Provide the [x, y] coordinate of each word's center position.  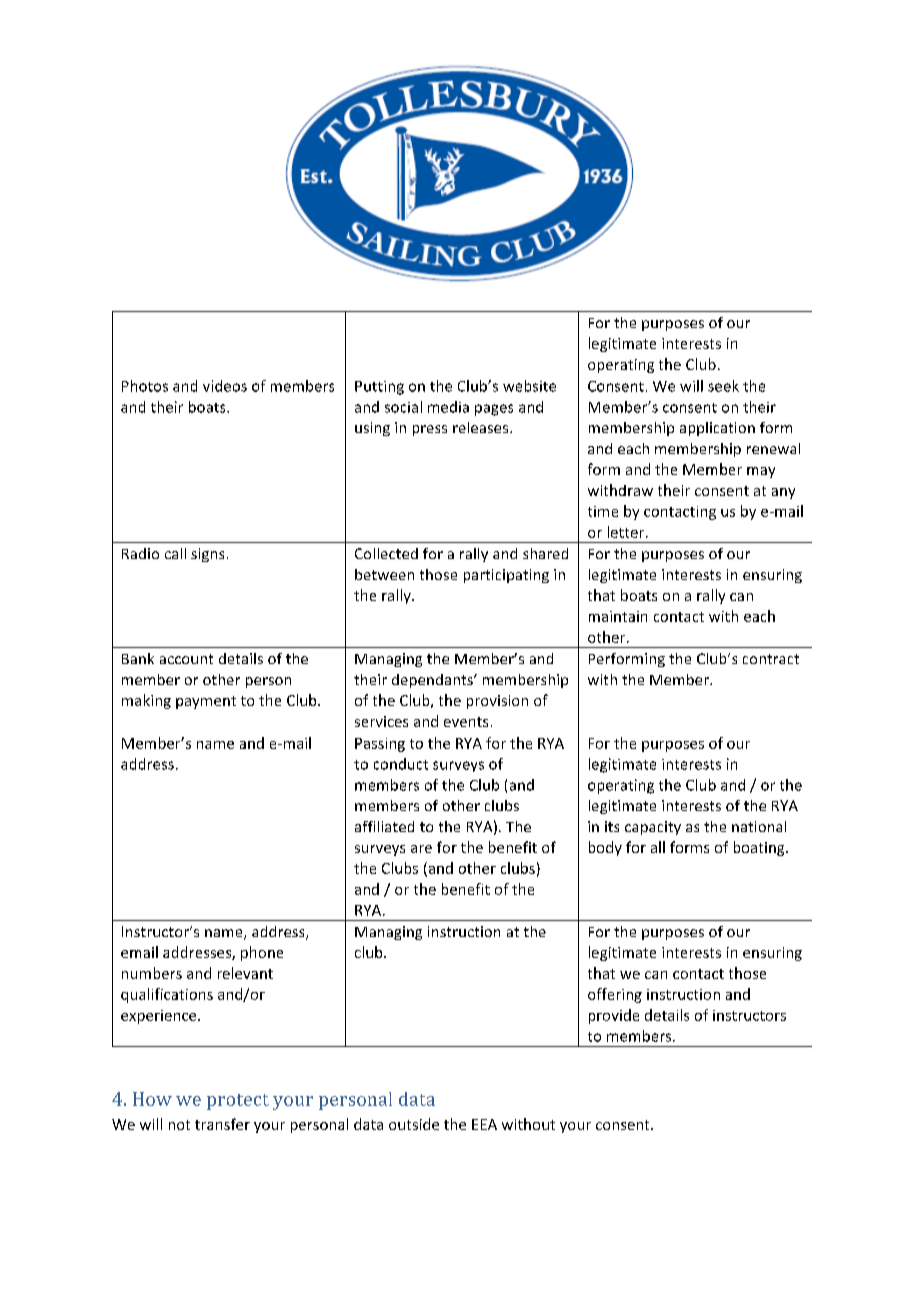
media [448, 407]
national [759, 826]
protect [238, 1102]
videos [225, 386]
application [717, 429]
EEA [484, 1124]
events [466, 722]
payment [206, 702]
